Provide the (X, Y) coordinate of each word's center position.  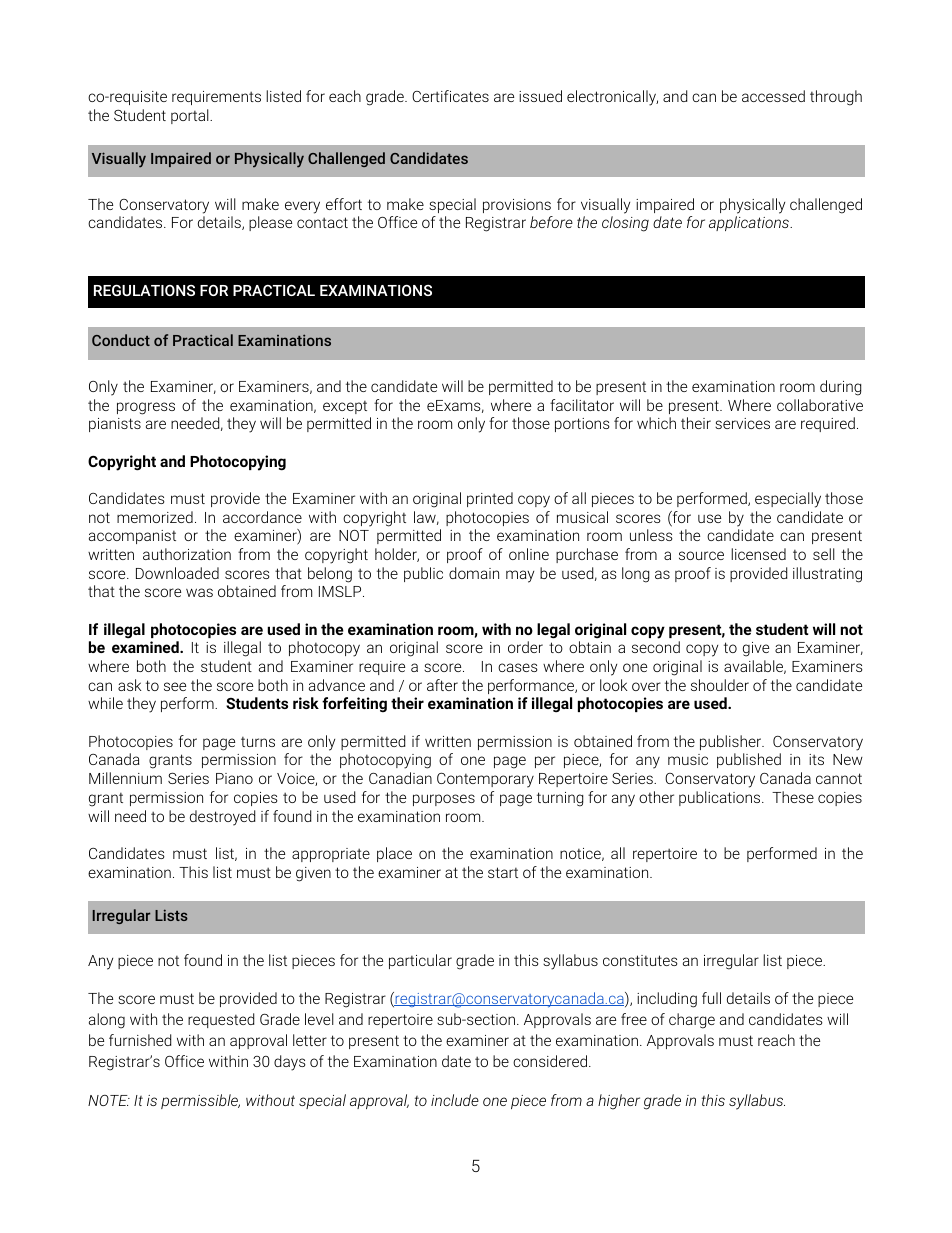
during (840, 388)
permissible (200, 1101)
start (503, 872)
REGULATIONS (144, 290)
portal (191, 116)
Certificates (450, 96)
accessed (773, 96)
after (442, 685)
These (793, 797)
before (551, 222)
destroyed (222, 818)
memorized (155, 517)
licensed (758, 554)
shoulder (720, 685)
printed (490, 499)
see (175, 686)
